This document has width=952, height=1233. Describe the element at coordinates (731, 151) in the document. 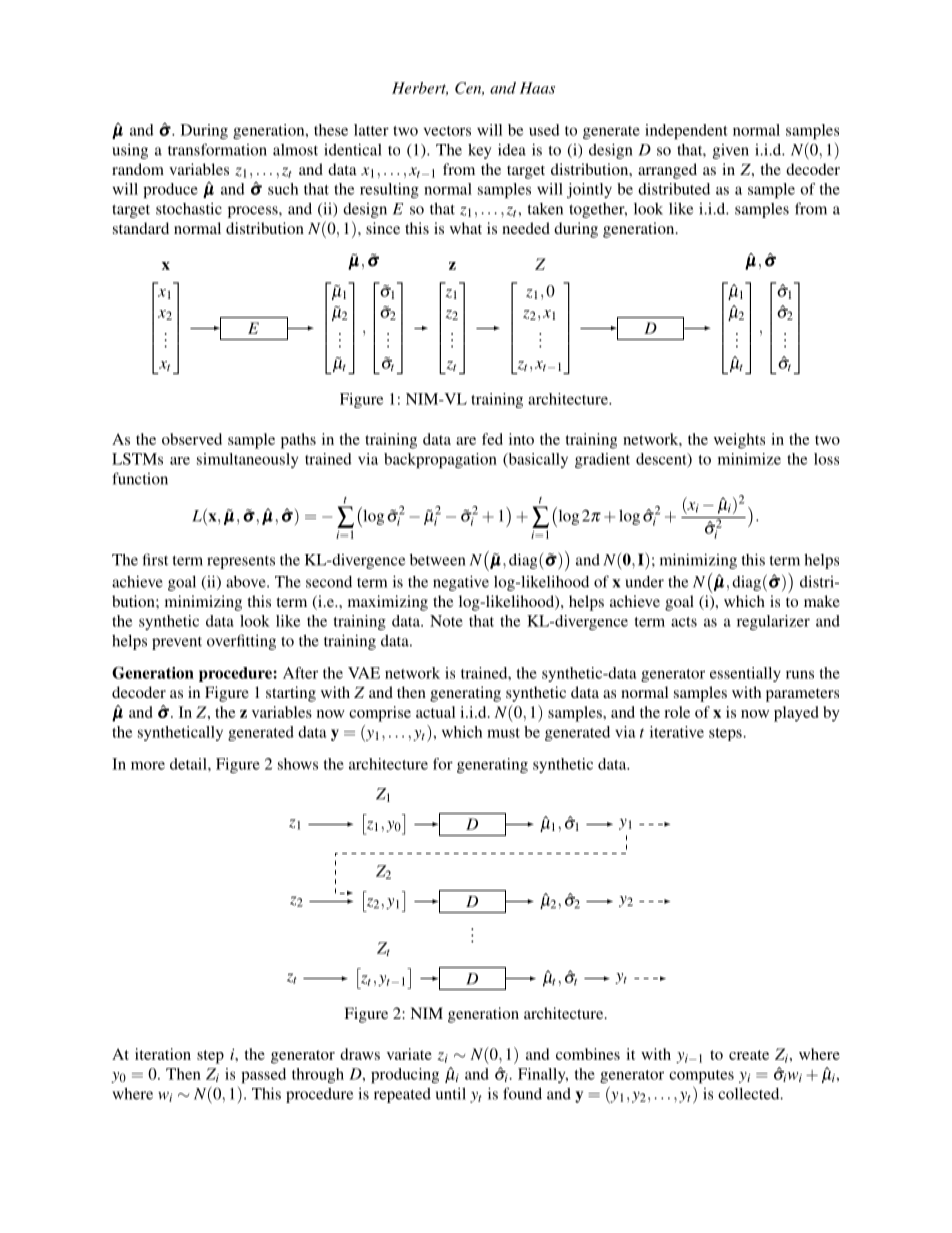

I see `given` at that location.
